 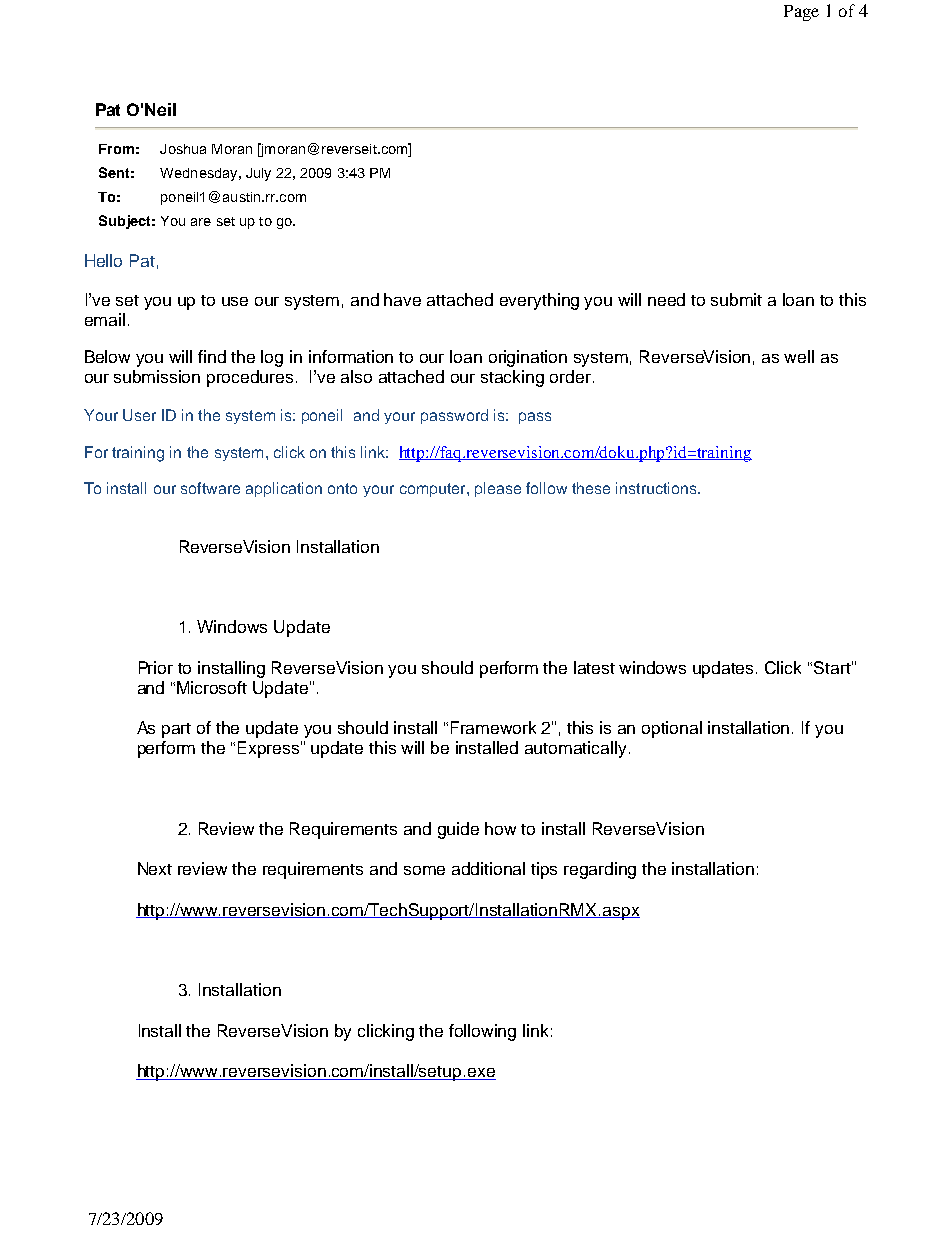 What do you see at coordinates (183, 149) in the document?
I see `Joshua` at bounding box center [183, 149].
